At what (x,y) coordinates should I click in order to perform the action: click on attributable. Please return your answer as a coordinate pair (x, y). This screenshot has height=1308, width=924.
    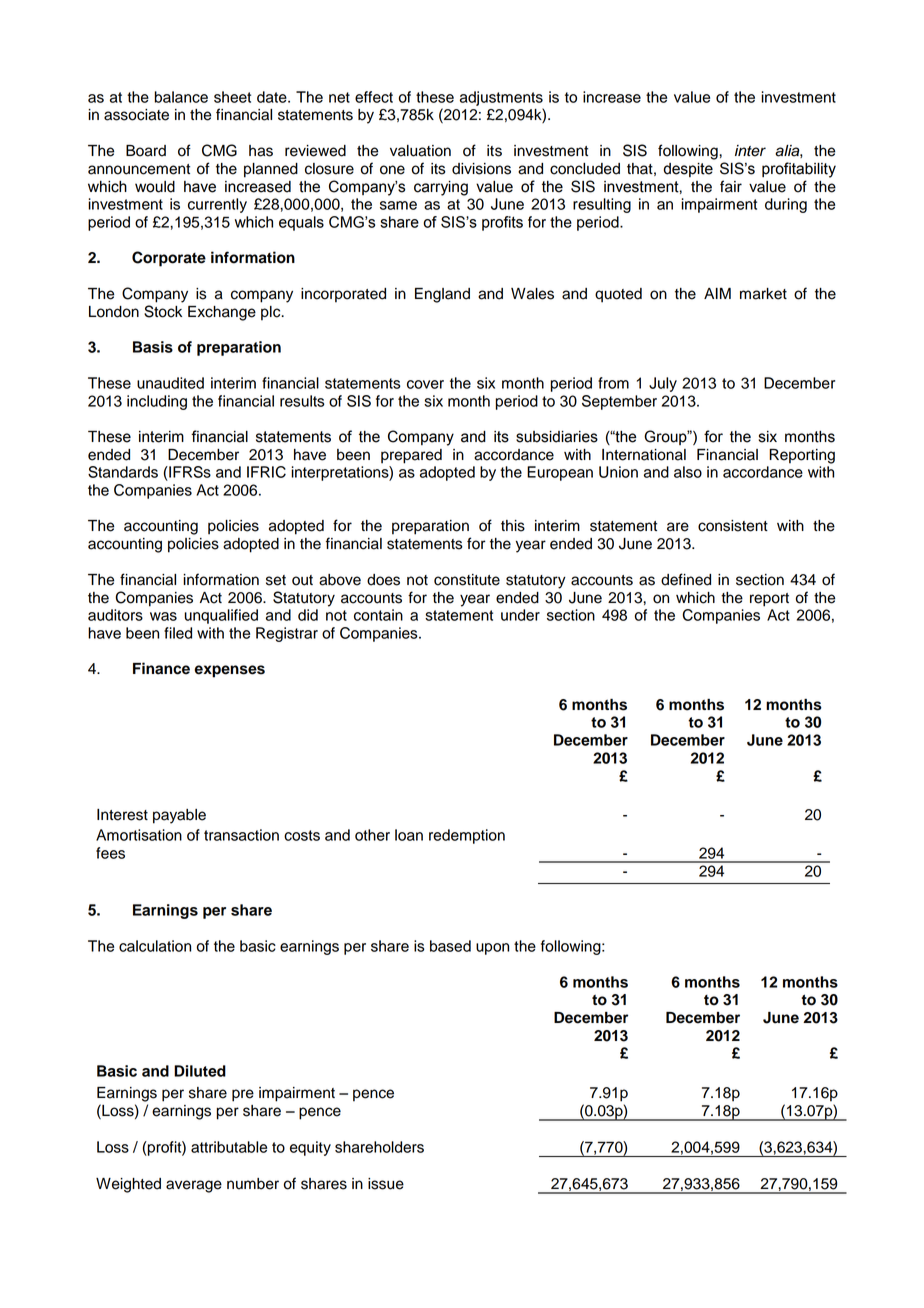
    Looking at the image, I should click on (229, 1147).
